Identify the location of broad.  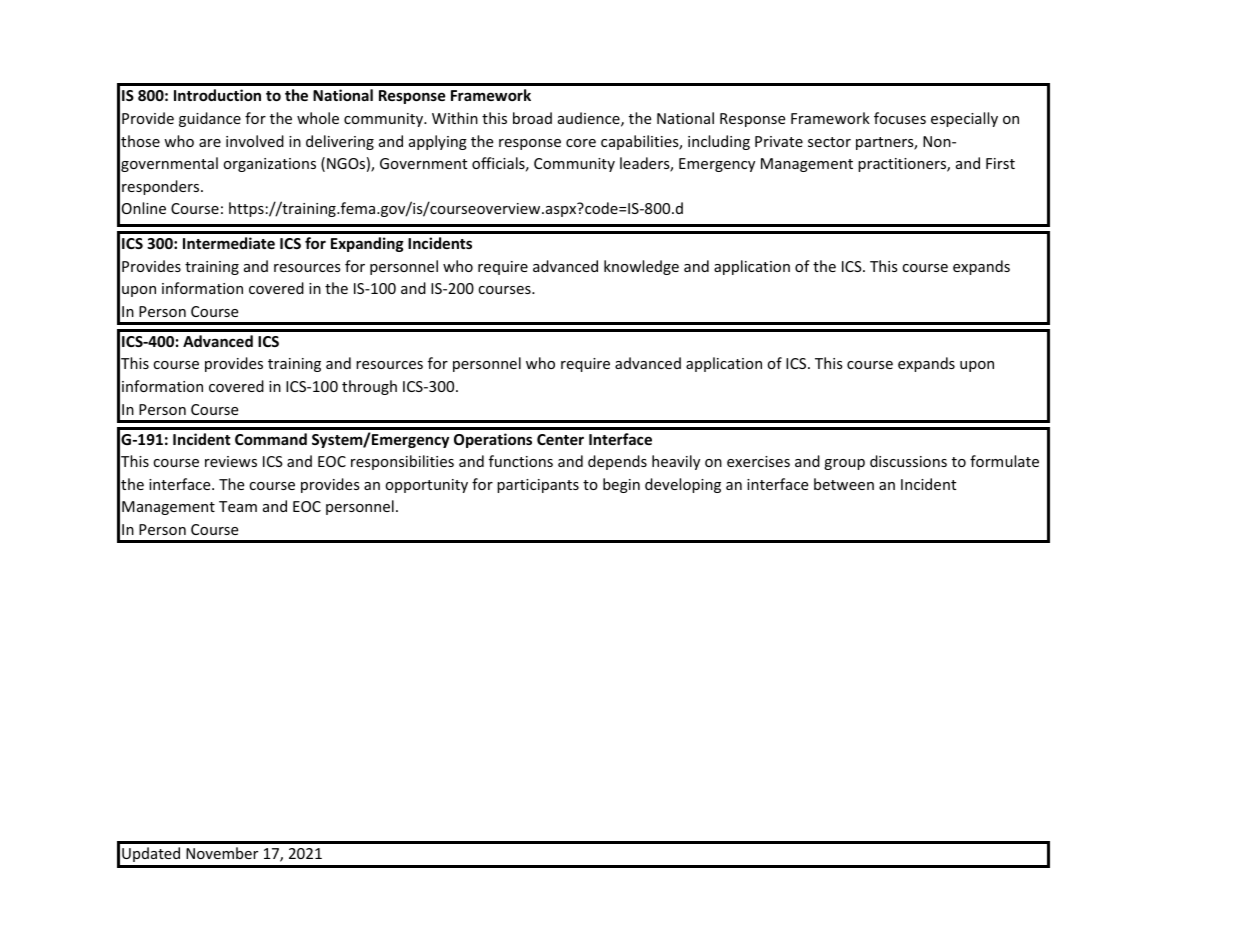
(532, 118).
